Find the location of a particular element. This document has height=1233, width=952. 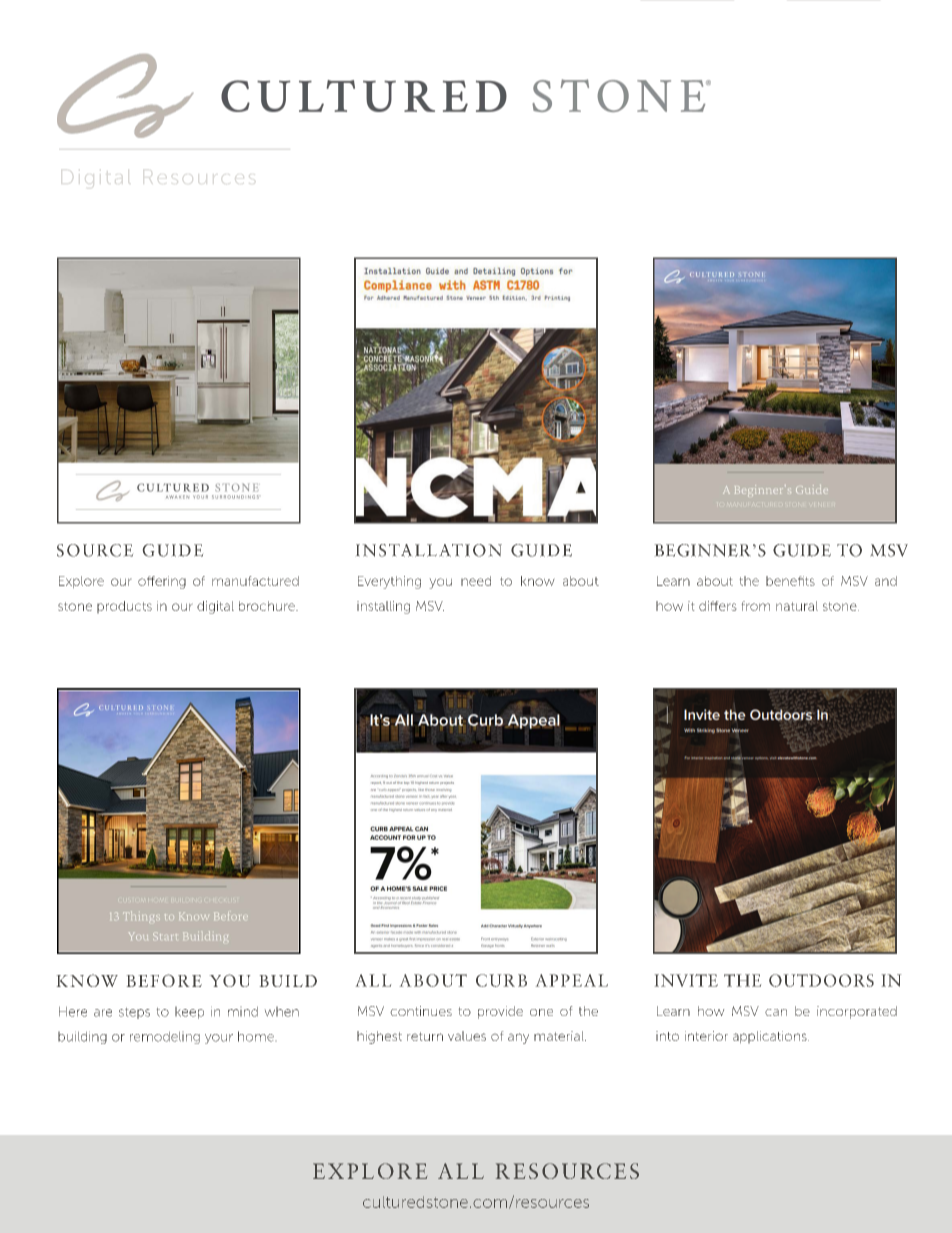

CURB is located at coordinates (501, 980).
